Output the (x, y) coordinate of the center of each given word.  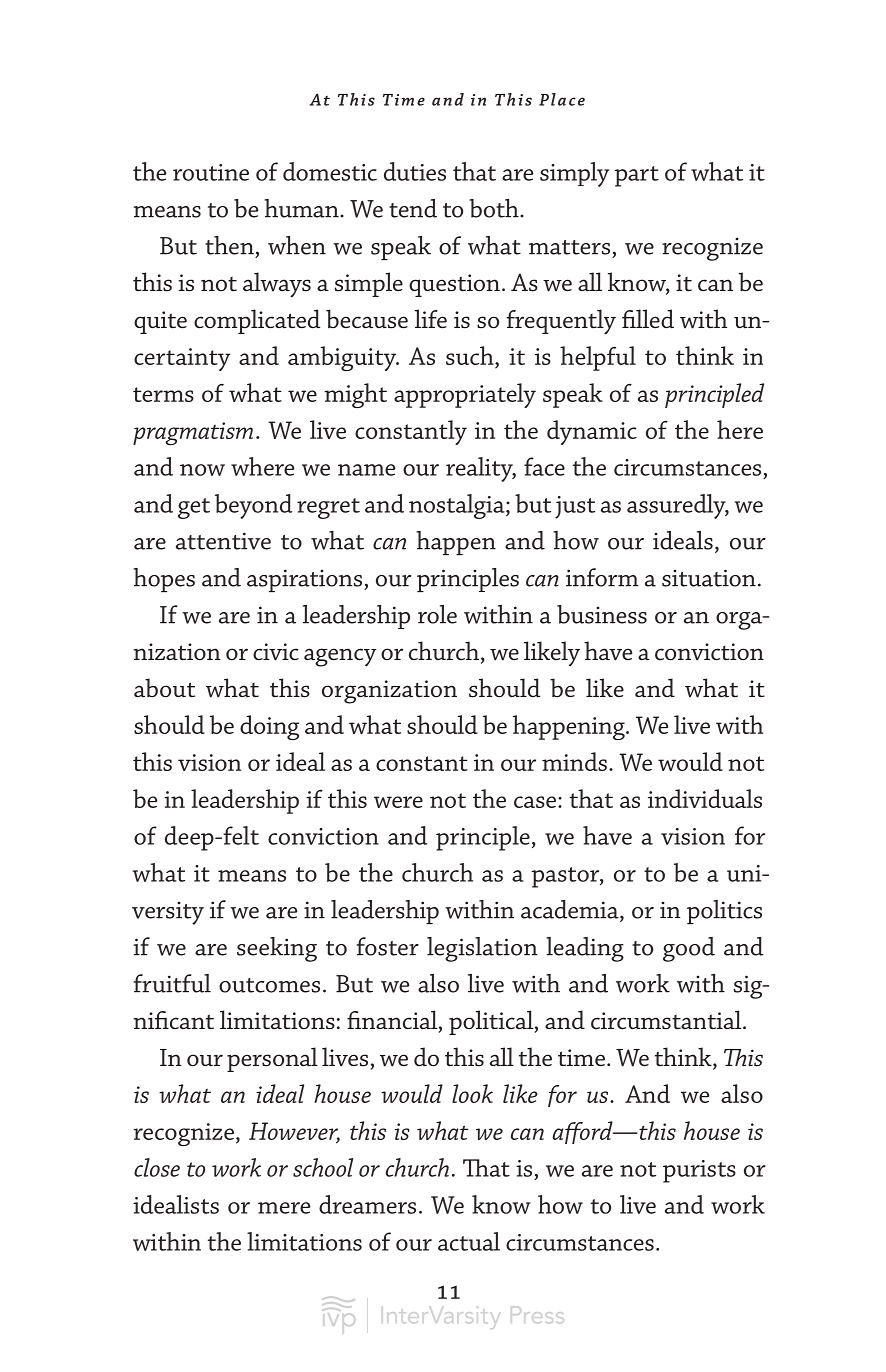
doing (269, 727)
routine (211, 172)
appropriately (465, 395)
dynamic (592, 432)
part (637, 176)
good (689, 949)
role (437, 614)
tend (413, 208)
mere (284, 1208)
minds (574, 761)
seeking (277, 949)
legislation (482, 949)
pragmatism (193, 433)
